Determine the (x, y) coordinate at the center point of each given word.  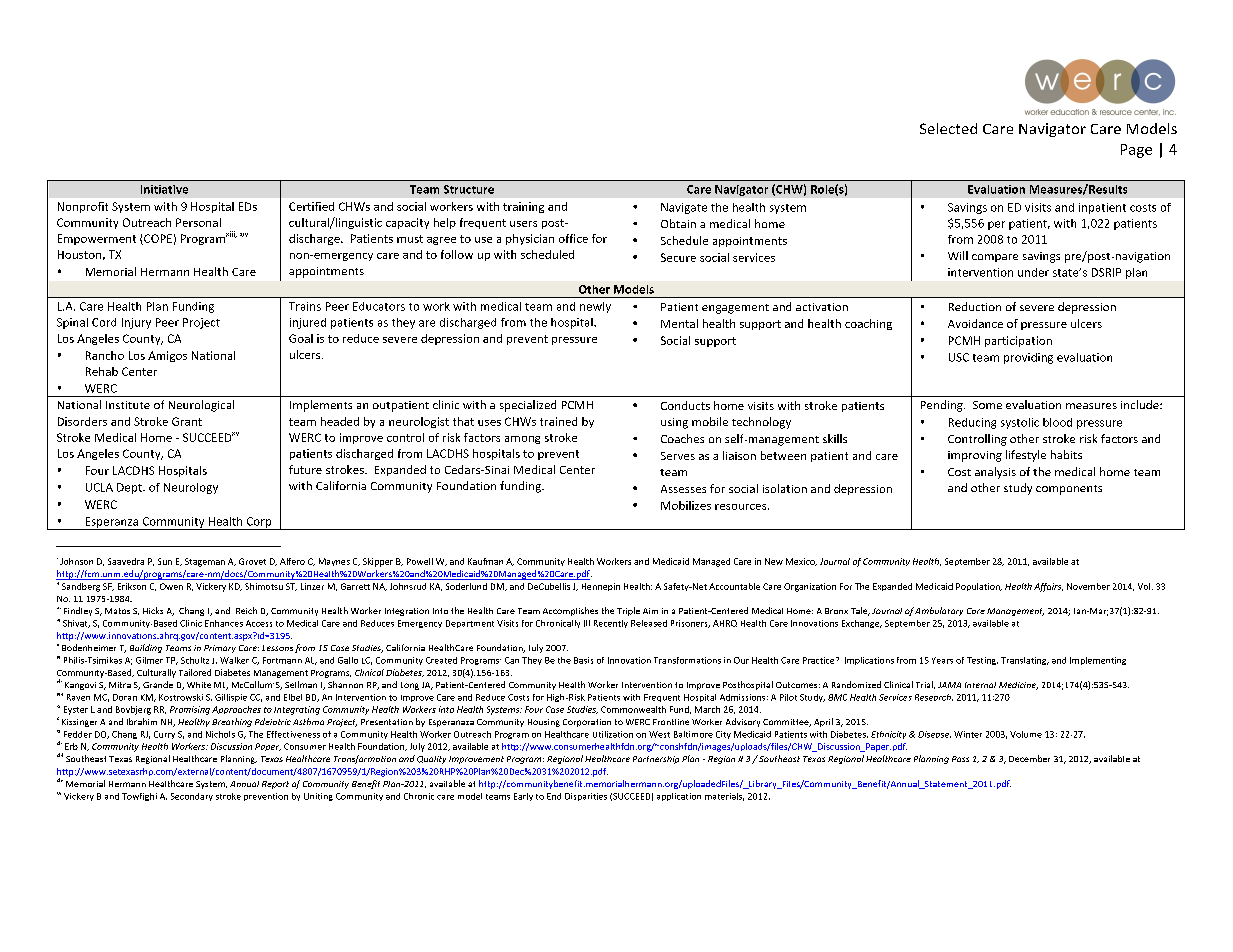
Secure (678, 257)
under (1033, 272)
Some (987, 405)
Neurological (201, 406)
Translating (1025, 661)
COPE (157, 239)
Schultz (195, 660)
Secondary (192, 797)
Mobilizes (686, 505)
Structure (469, 189)
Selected (948, 128)
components (1069, 490)
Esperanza (112, 523)
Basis (583, 660)
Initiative (164, 189)
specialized (528, 406)
